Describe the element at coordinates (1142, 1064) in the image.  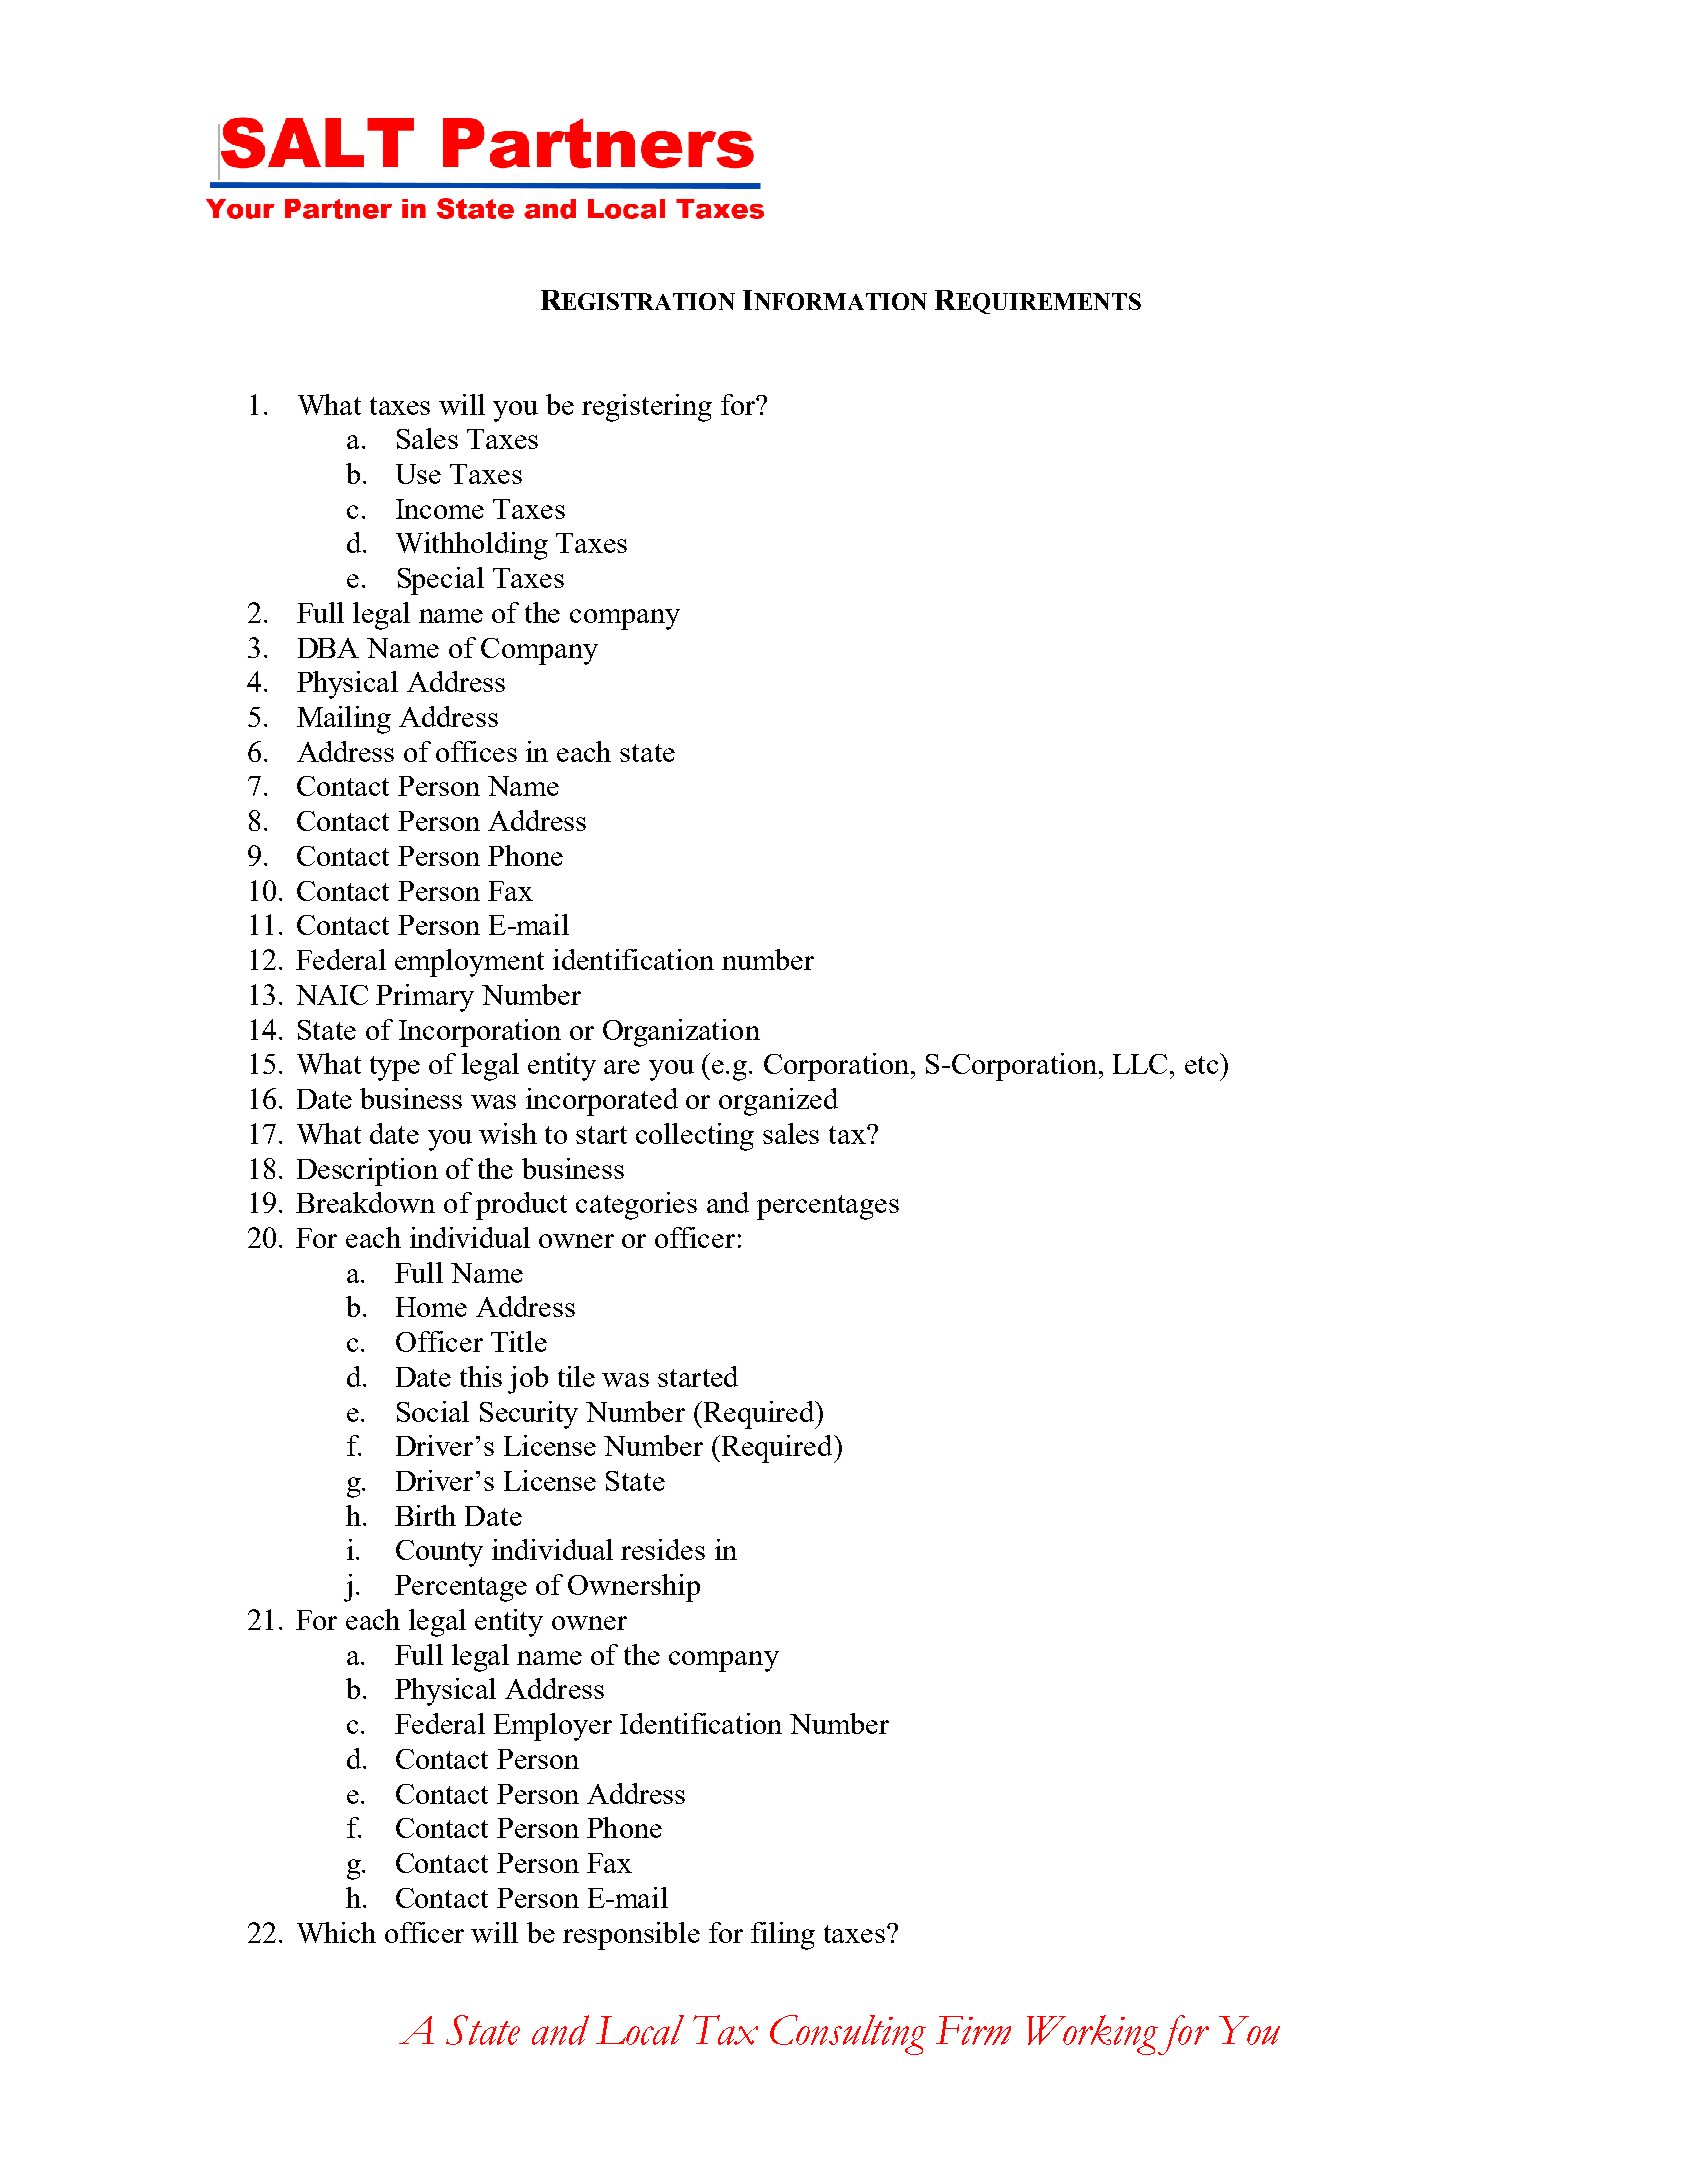
I see `LLC` at that location.
